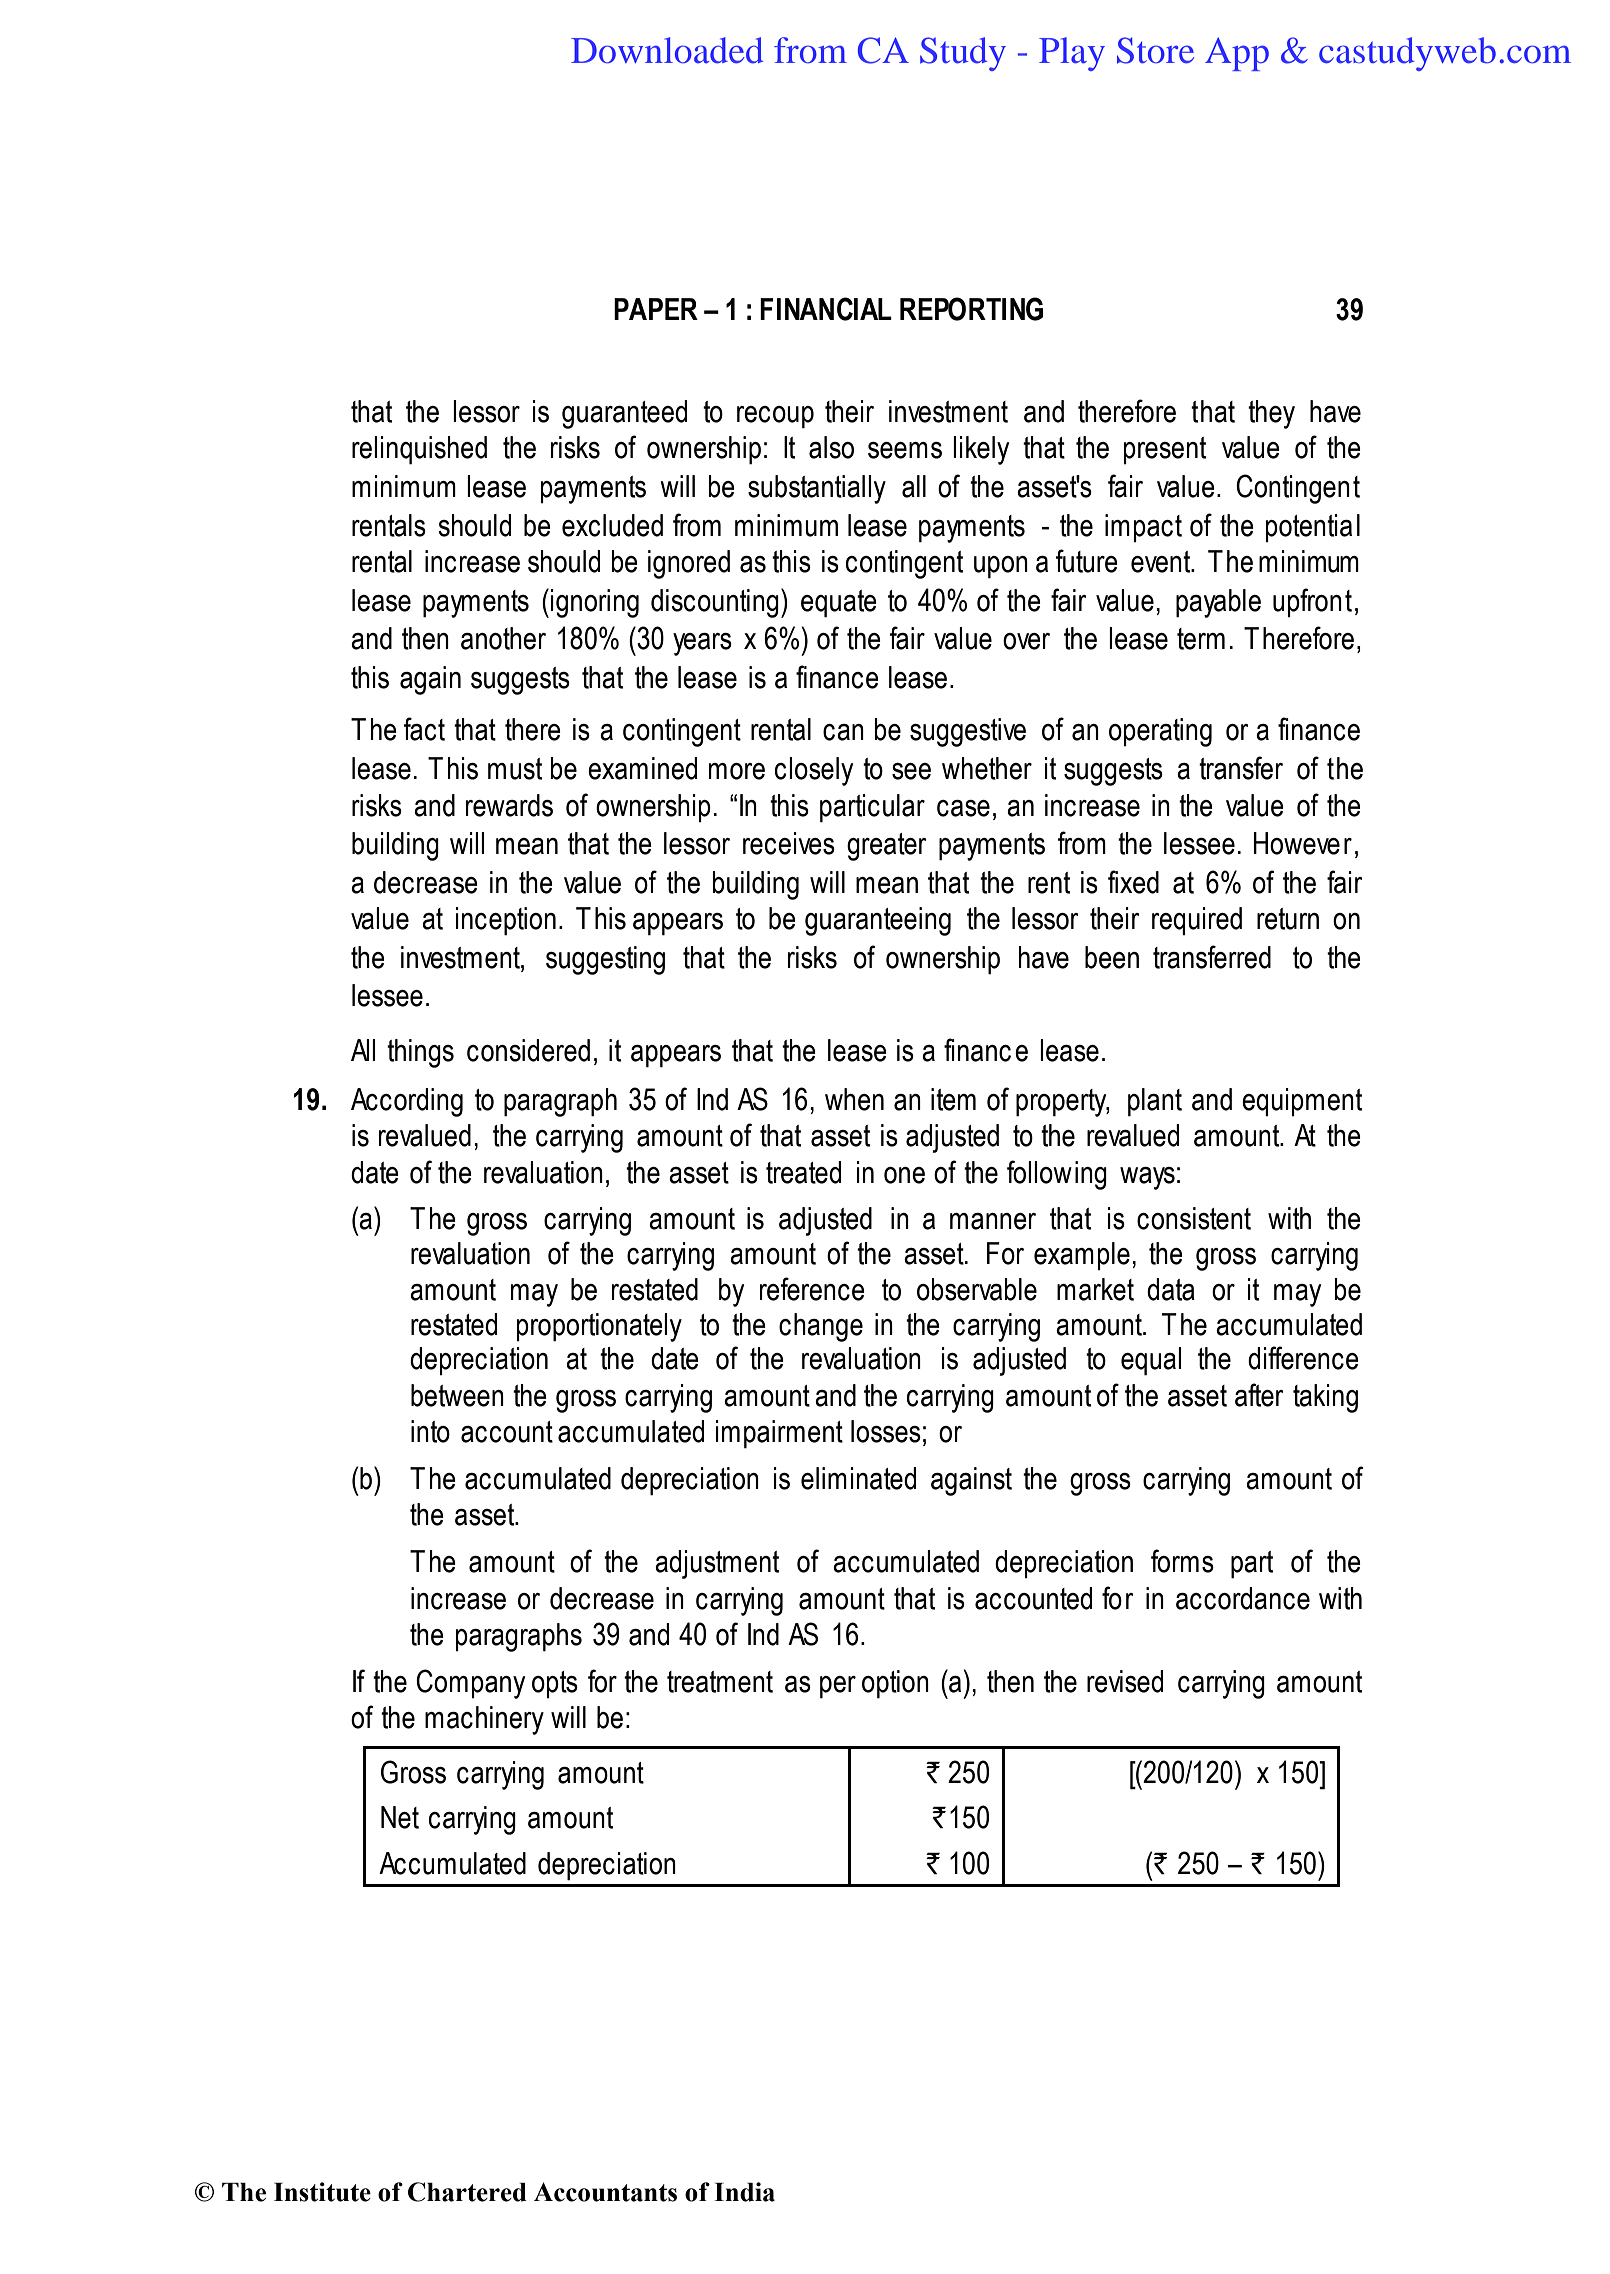 Image resolution: width=1610 pixels, height=2274 pixels. I want to click on Store, so click(1155, 50).
